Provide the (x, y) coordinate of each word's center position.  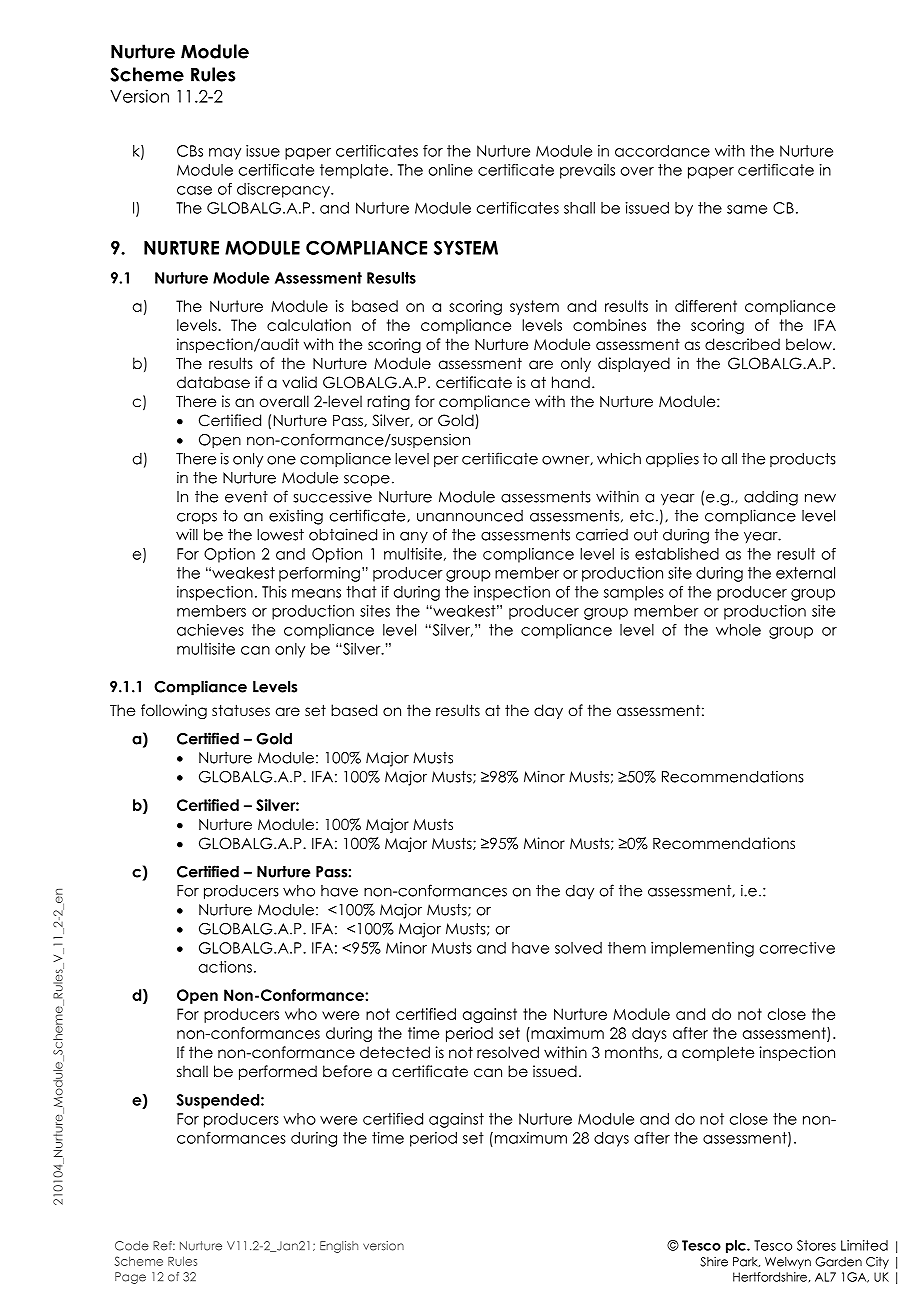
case (194, 190)
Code (132, 1246)
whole (738, 630)
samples (634, 593)
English (339, 1247)
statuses (241, 710)
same (747, 209)
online (450, 170)
